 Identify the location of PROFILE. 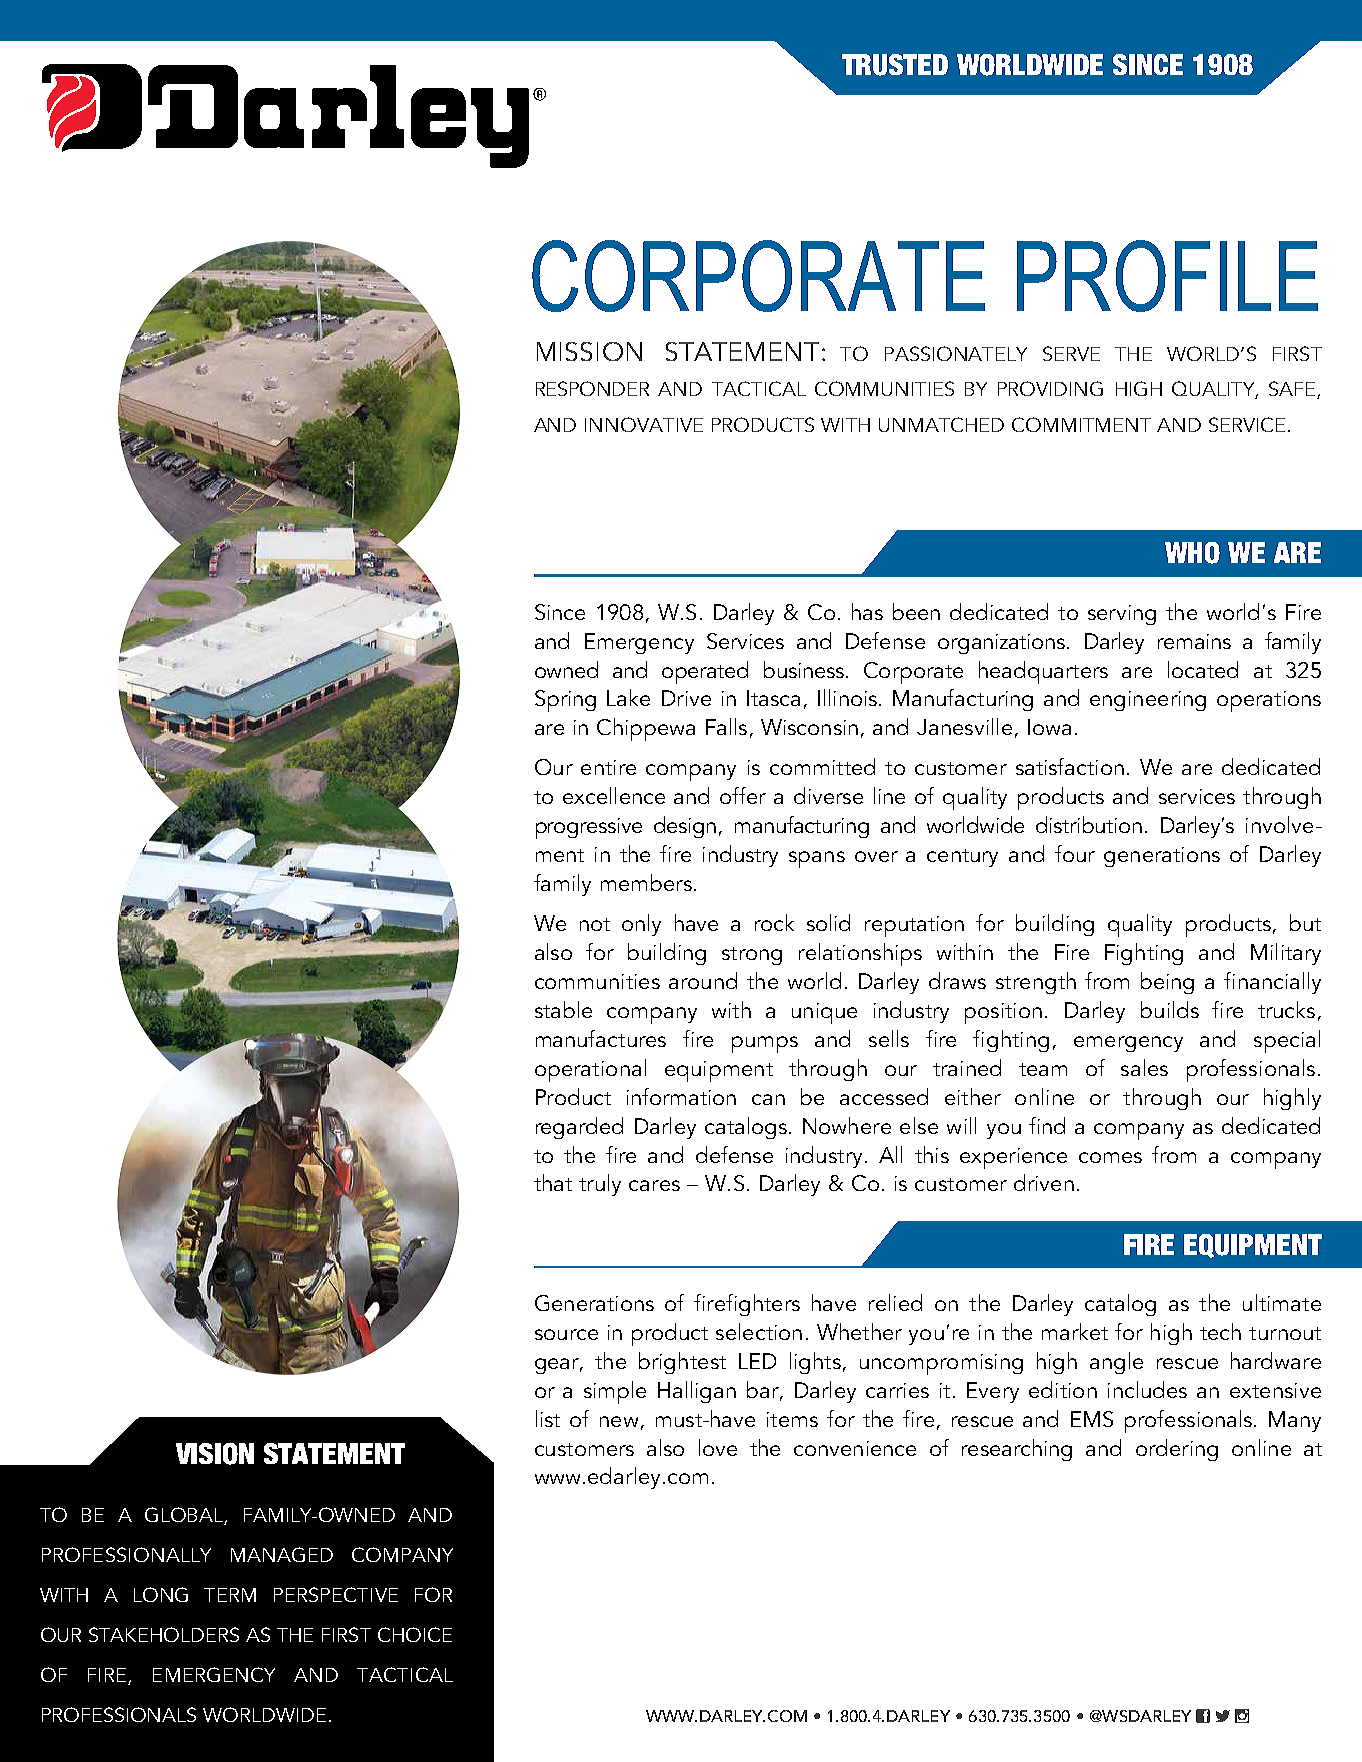
(1167, 276).
